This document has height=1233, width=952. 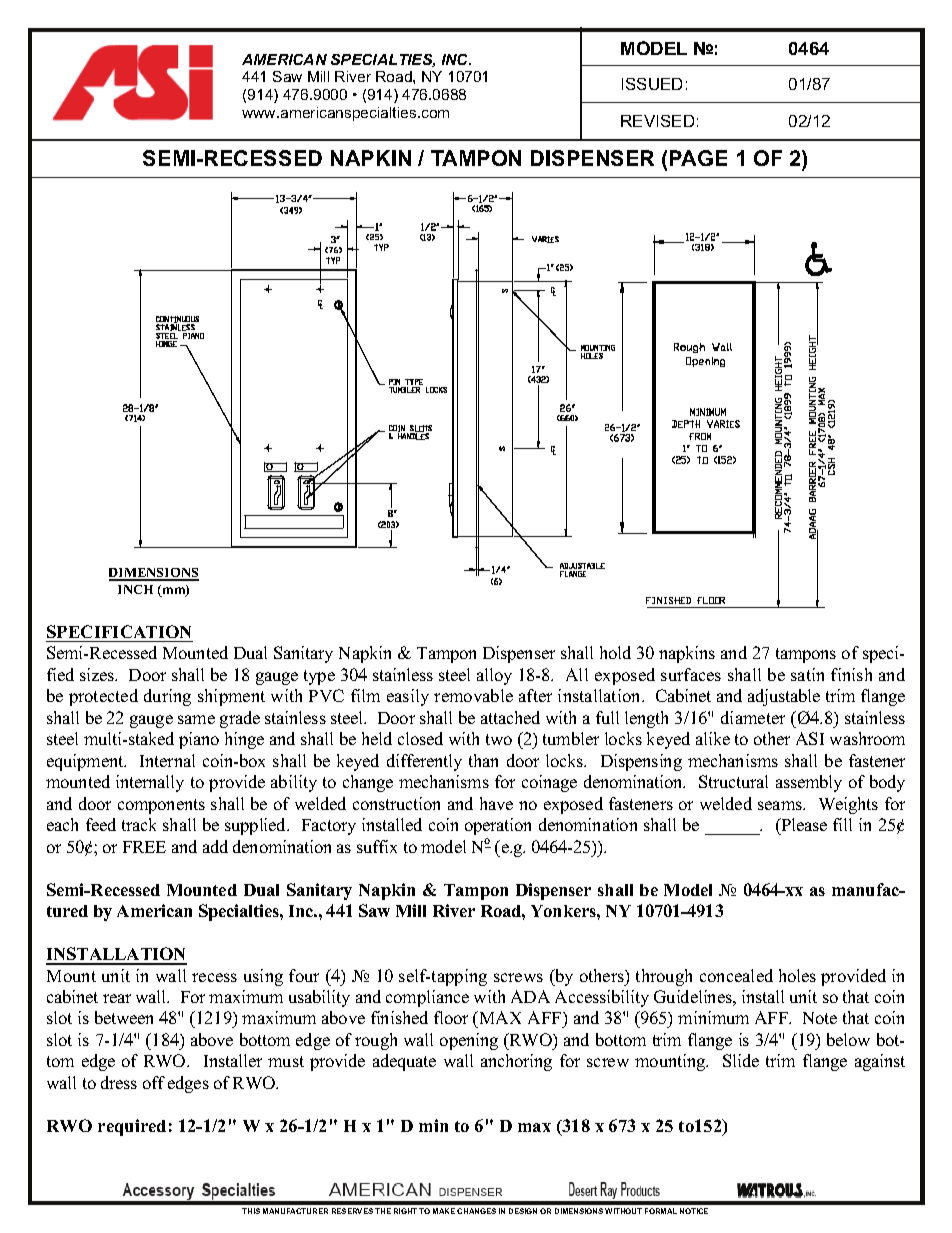 I want to click on assembly, so click(x=809, y=783).
